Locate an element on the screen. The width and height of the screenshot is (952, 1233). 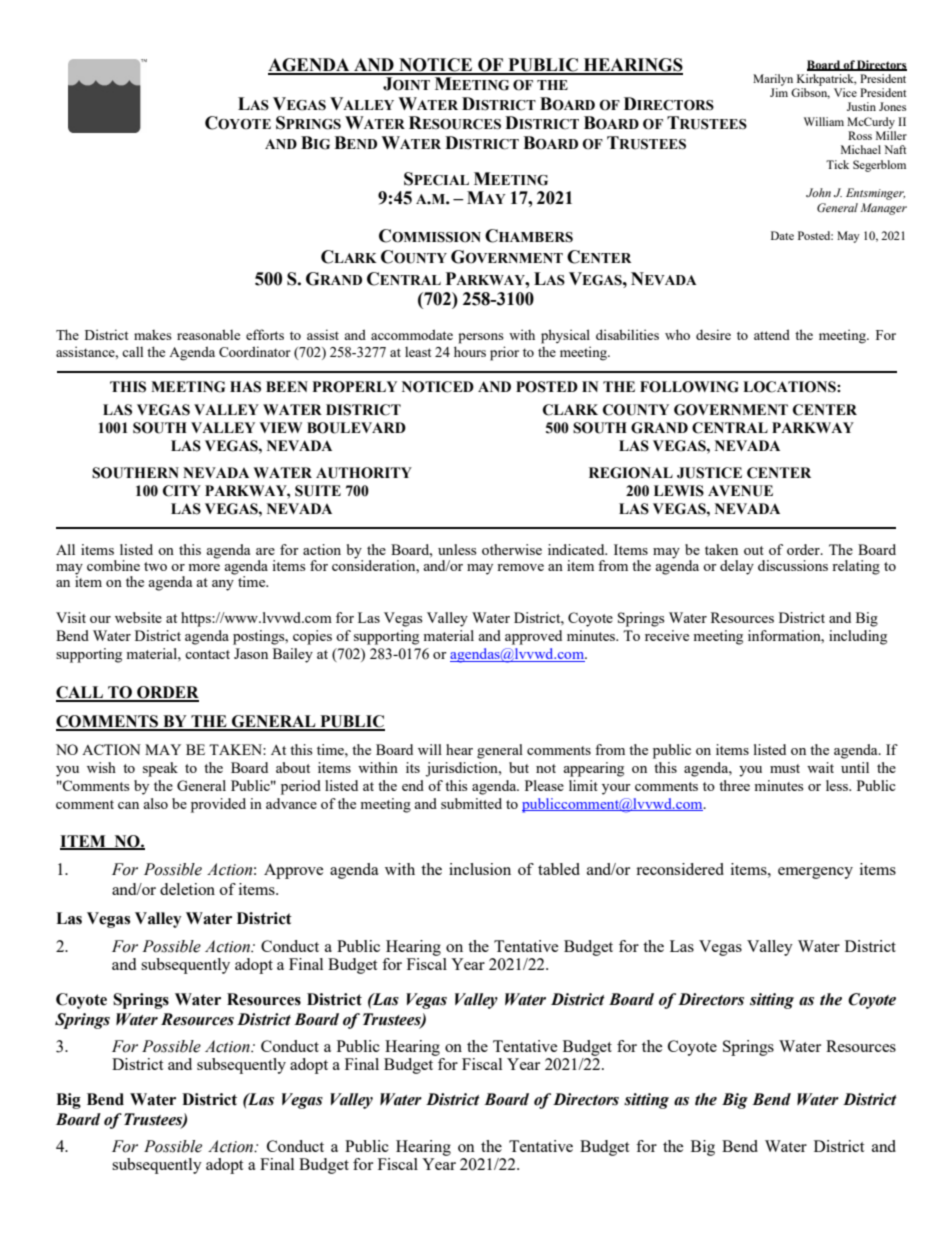
attend is located at coordinates (772, 334).
